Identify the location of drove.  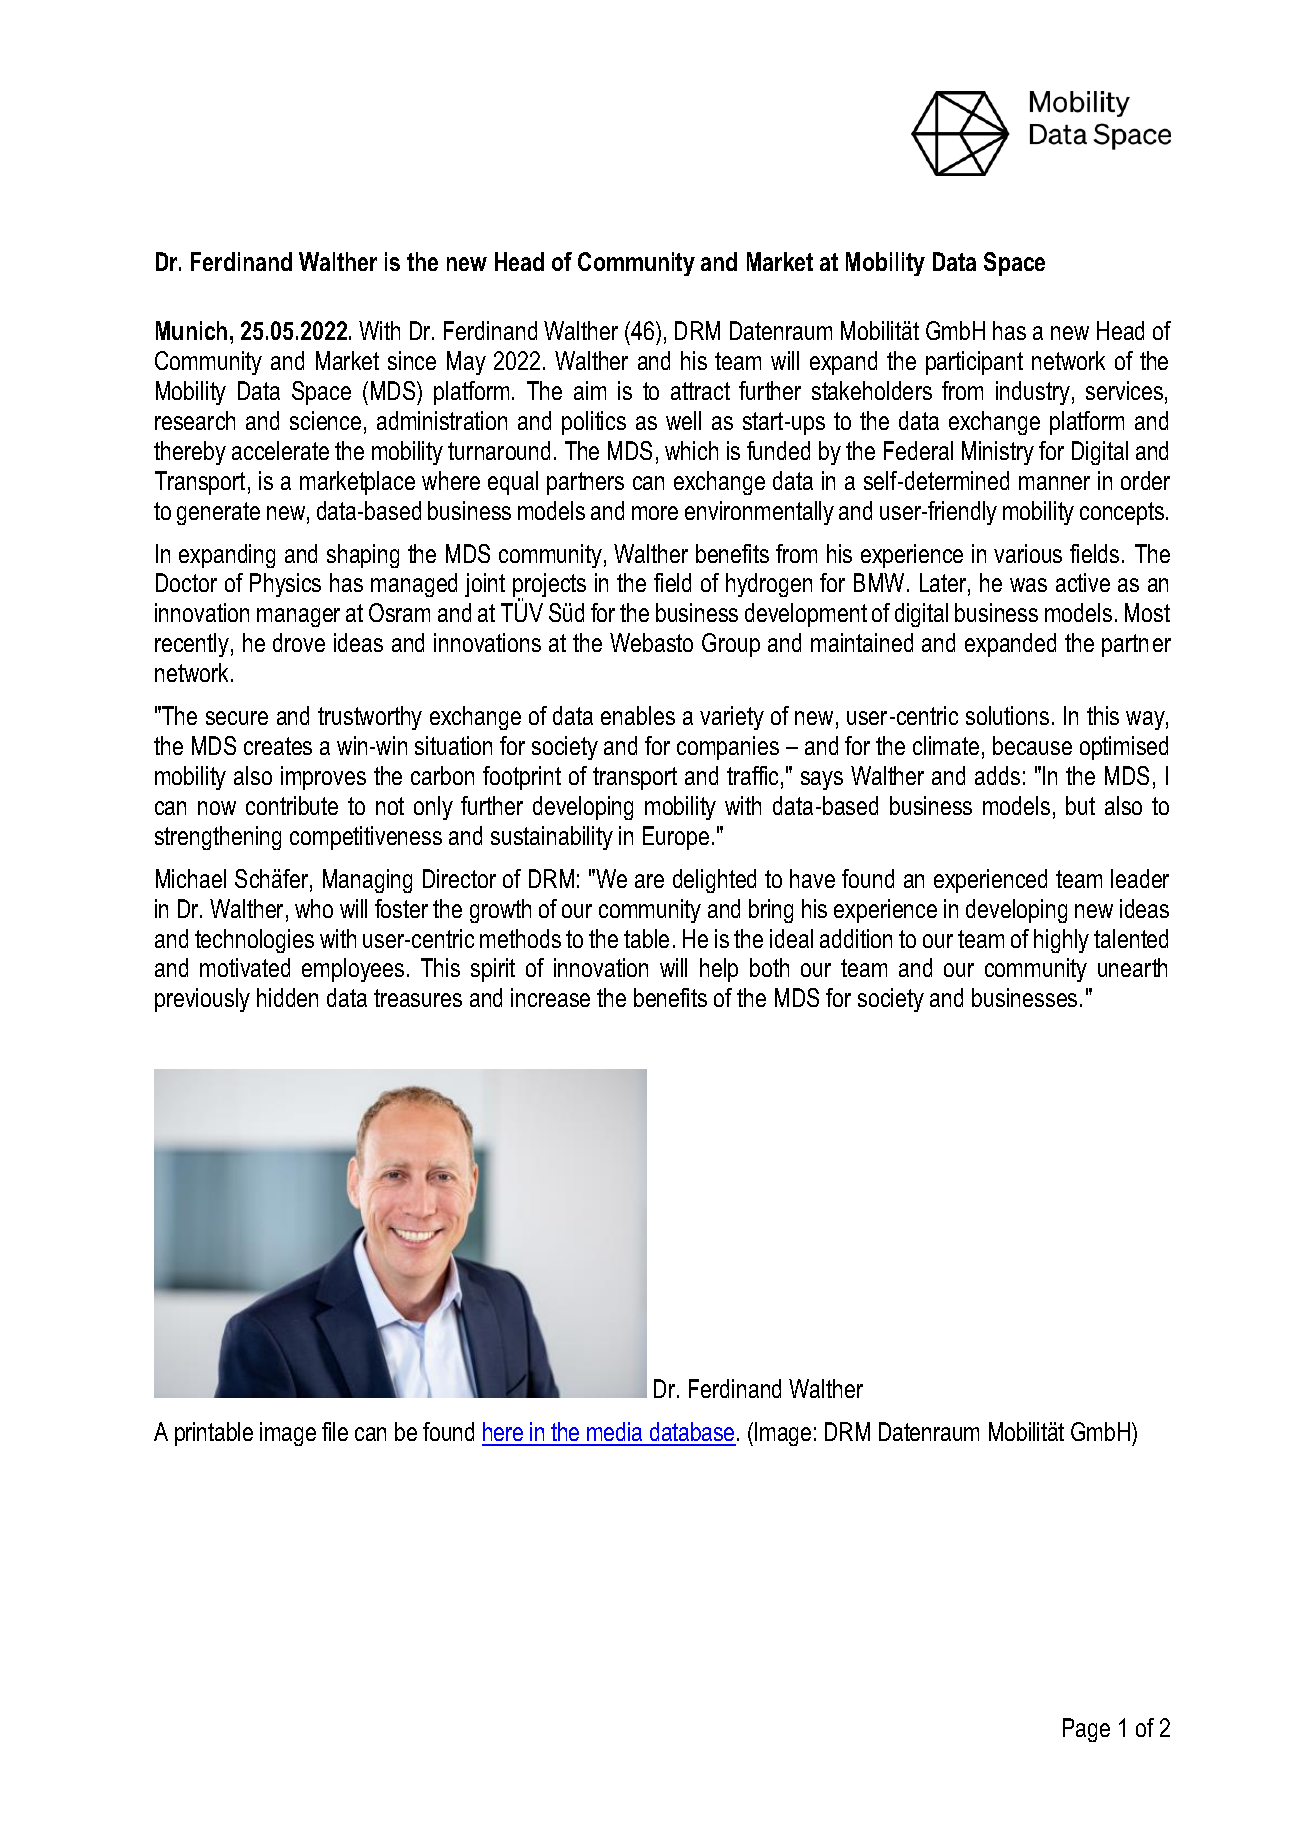
(299, 642).
